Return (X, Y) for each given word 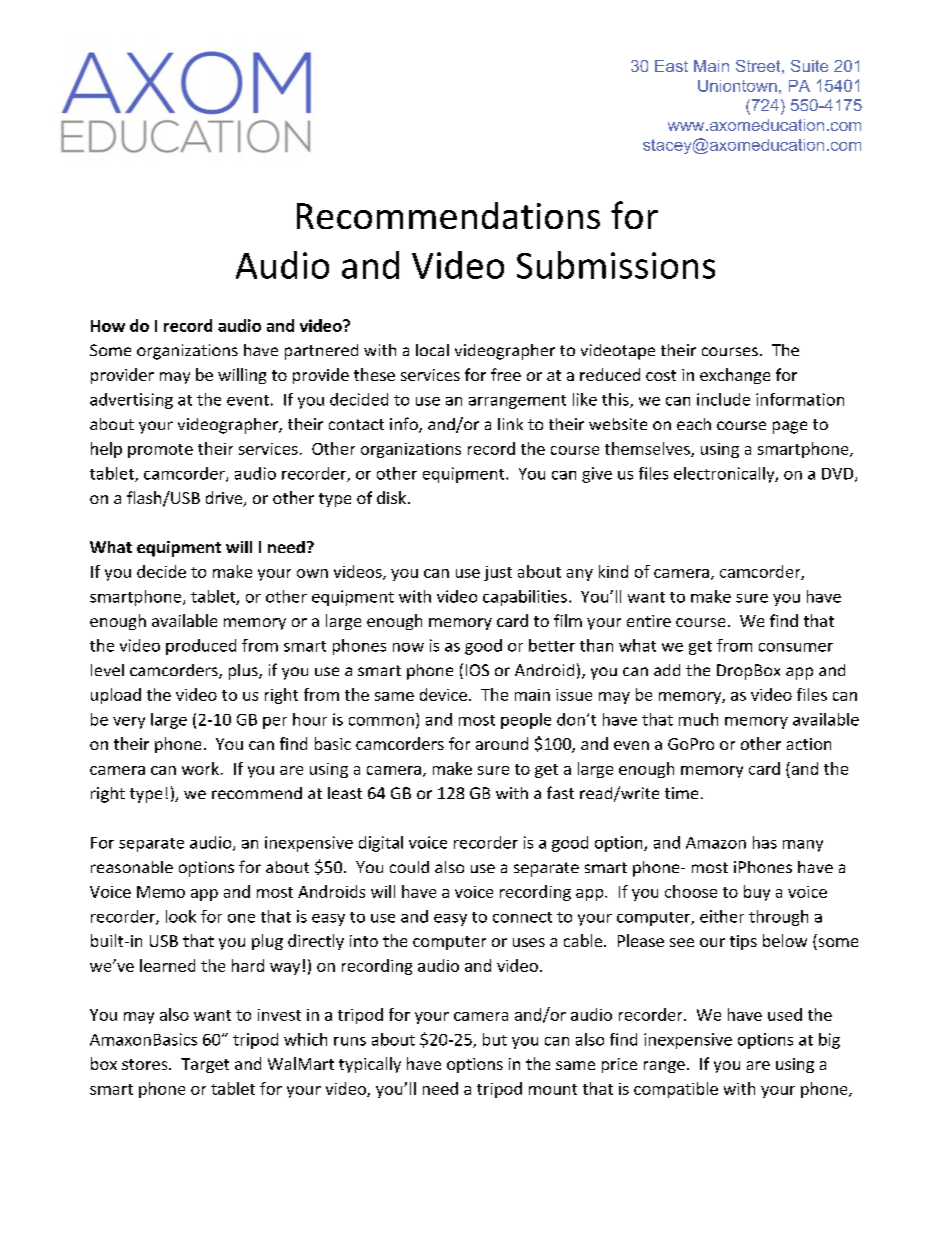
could (409, 867)
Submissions (616, 265)
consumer (796, 647)
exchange (735, 376)
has (765, 842)
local (432, 350)
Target (205, 1065)
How (108, 326)
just (498, 573)
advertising (131, 401)
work (200, 768)
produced (201, 647)
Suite (809, 66)
